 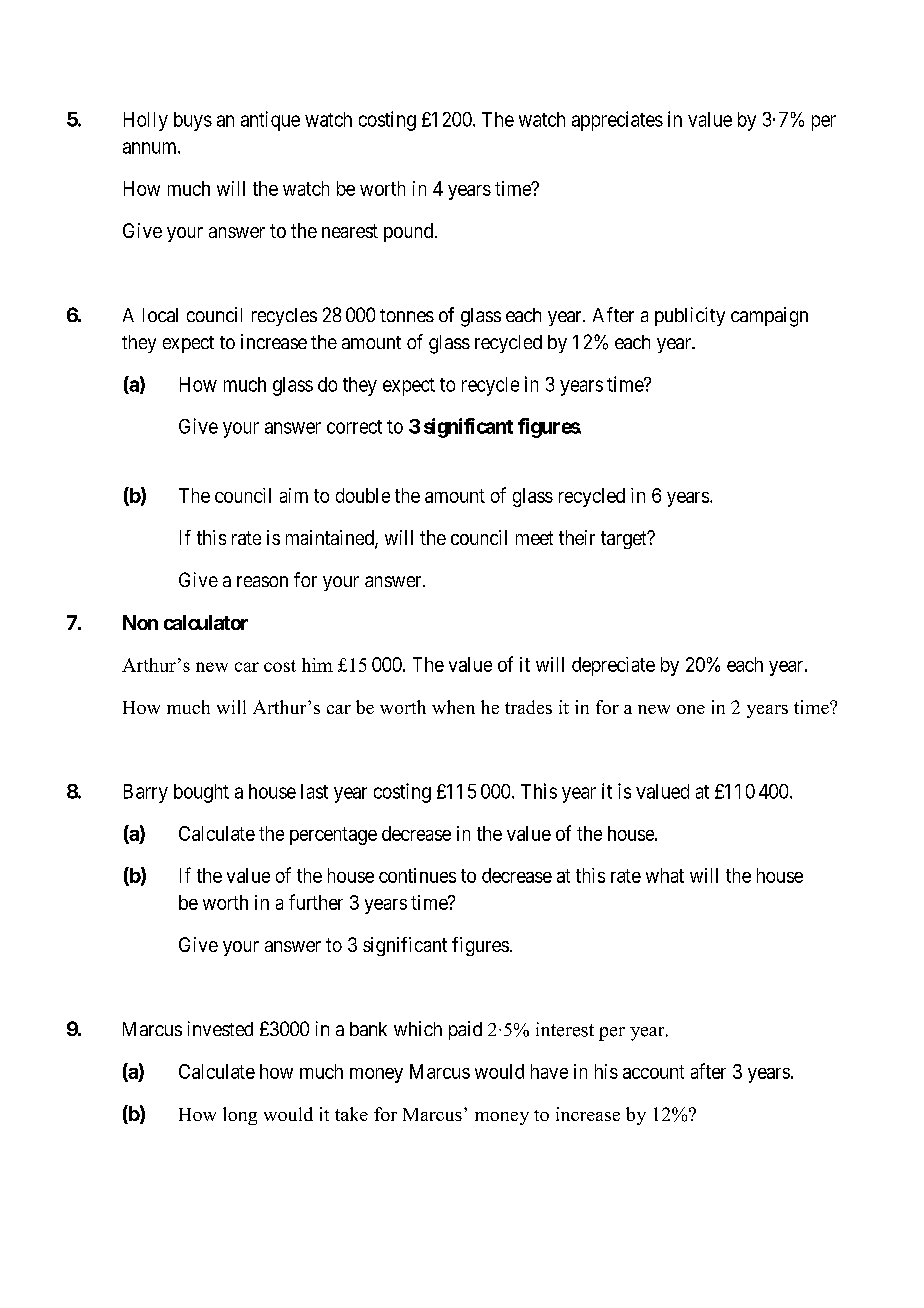 What do you see at coordinates (465, 1030) in the document?
I see `paid` at bounding box center [465, 1030].
